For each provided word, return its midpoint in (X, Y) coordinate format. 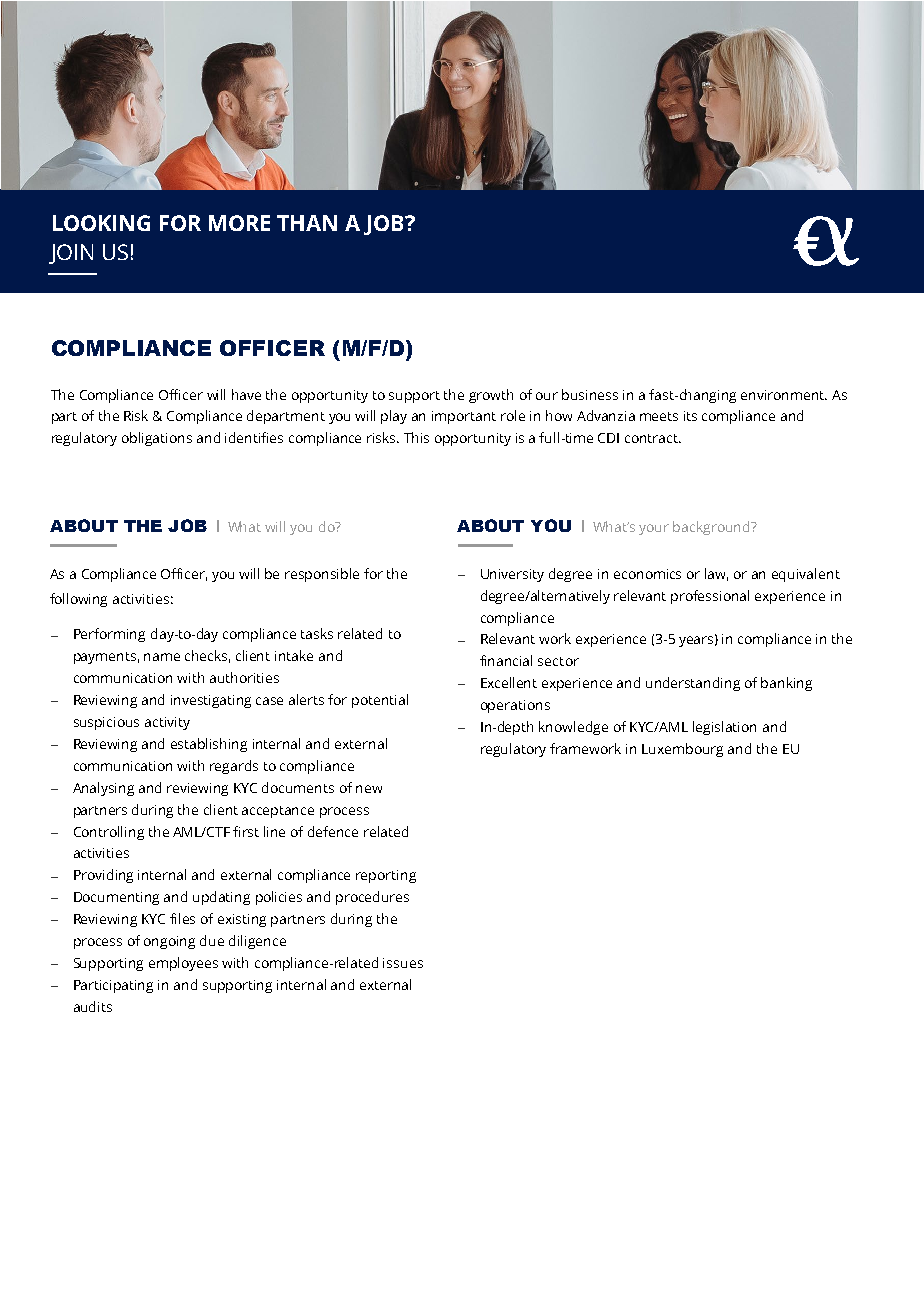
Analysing (103, 789)
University (512, 575)
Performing (109, 635)
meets (659, 416)
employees (183, 964)
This (416, 437)
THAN (307, 223)
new (369, 789)
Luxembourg (682, 750)
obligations (157, 439)
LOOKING (101, 223)
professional (710, 597)
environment (784, 395)
